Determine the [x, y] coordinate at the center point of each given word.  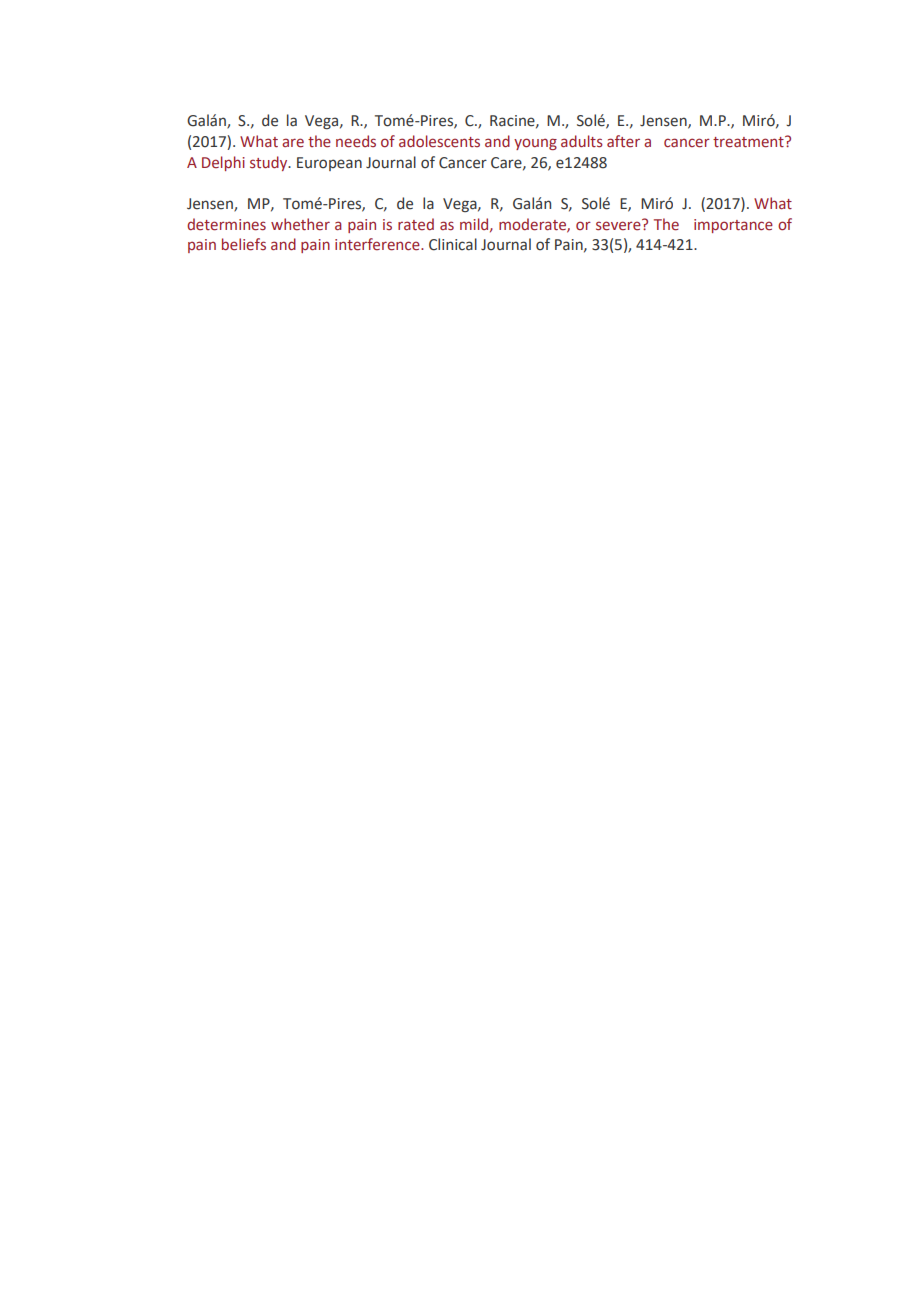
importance [733, 226]
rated [416, 224]
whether [300, 224]
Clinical [453, 244]
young [535, 144]
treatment [749, 142]
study [270, 163]
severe [619, 225]
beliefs [244, 244]
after [623, 141]
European [329, 164]
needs [356, 141]
